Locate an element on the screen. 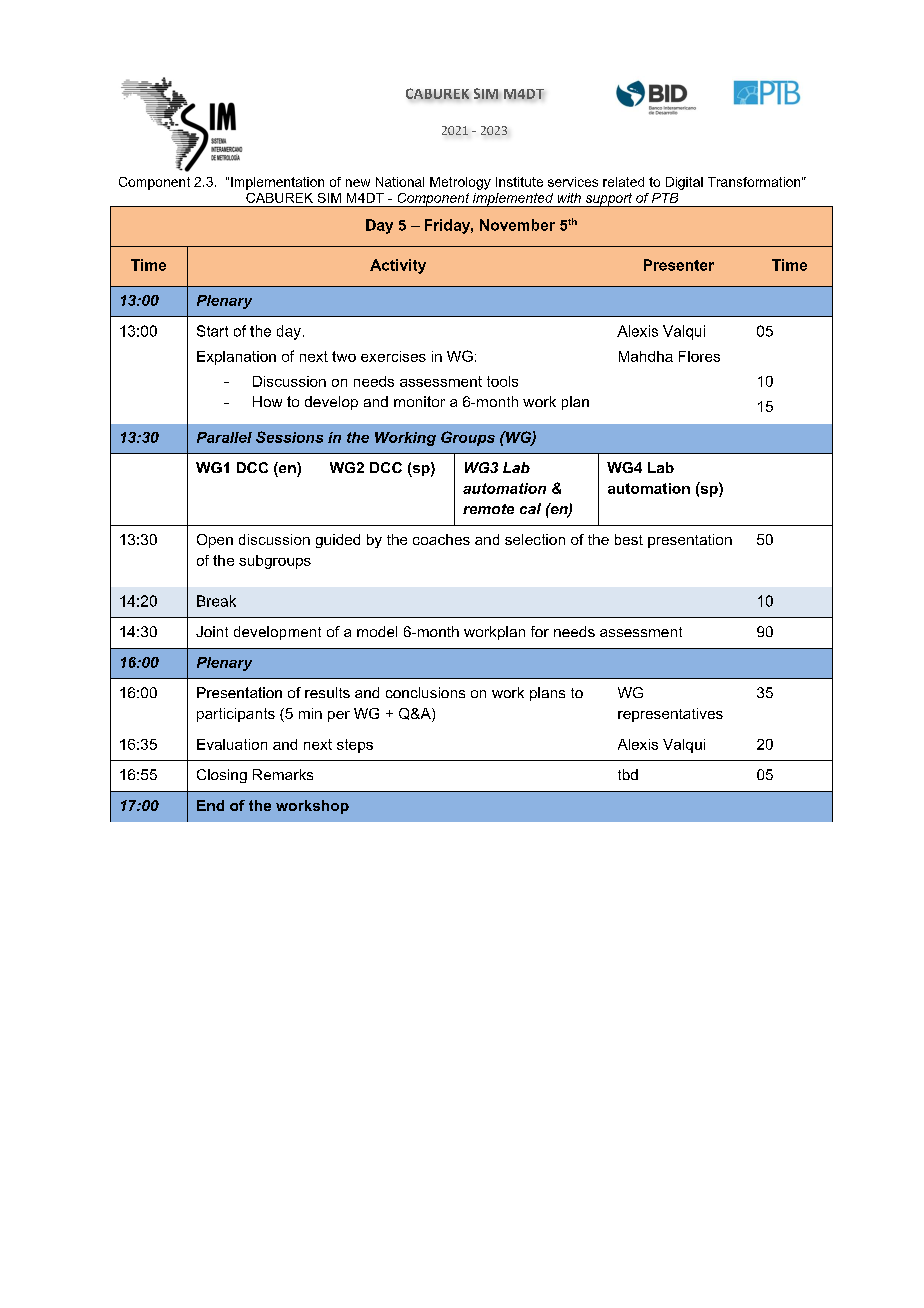  Open is located at coordinates (215, 541).
